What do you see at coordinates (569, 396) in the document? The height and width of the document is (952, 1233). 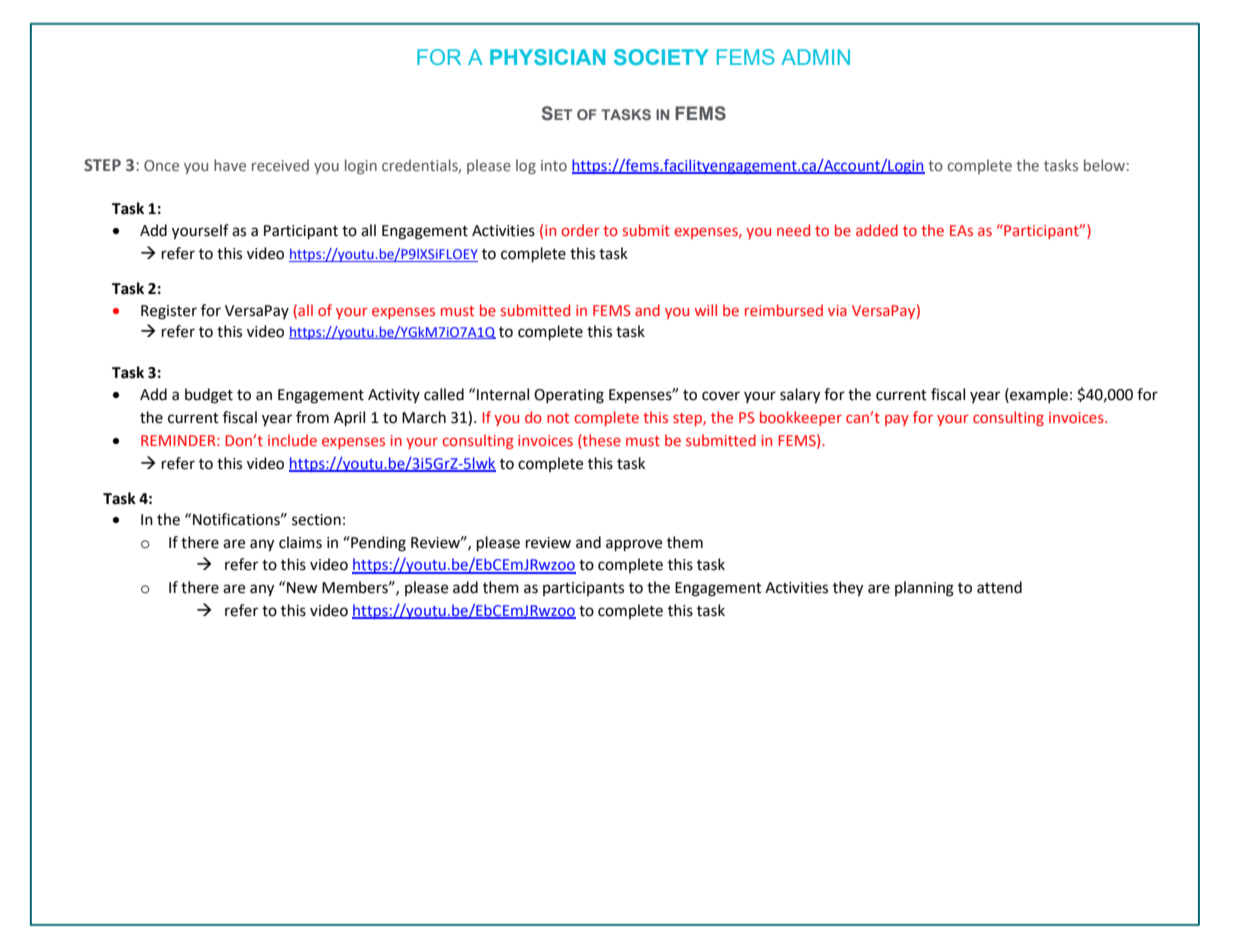 I see `Operating` at bounding box center [569, 396].
